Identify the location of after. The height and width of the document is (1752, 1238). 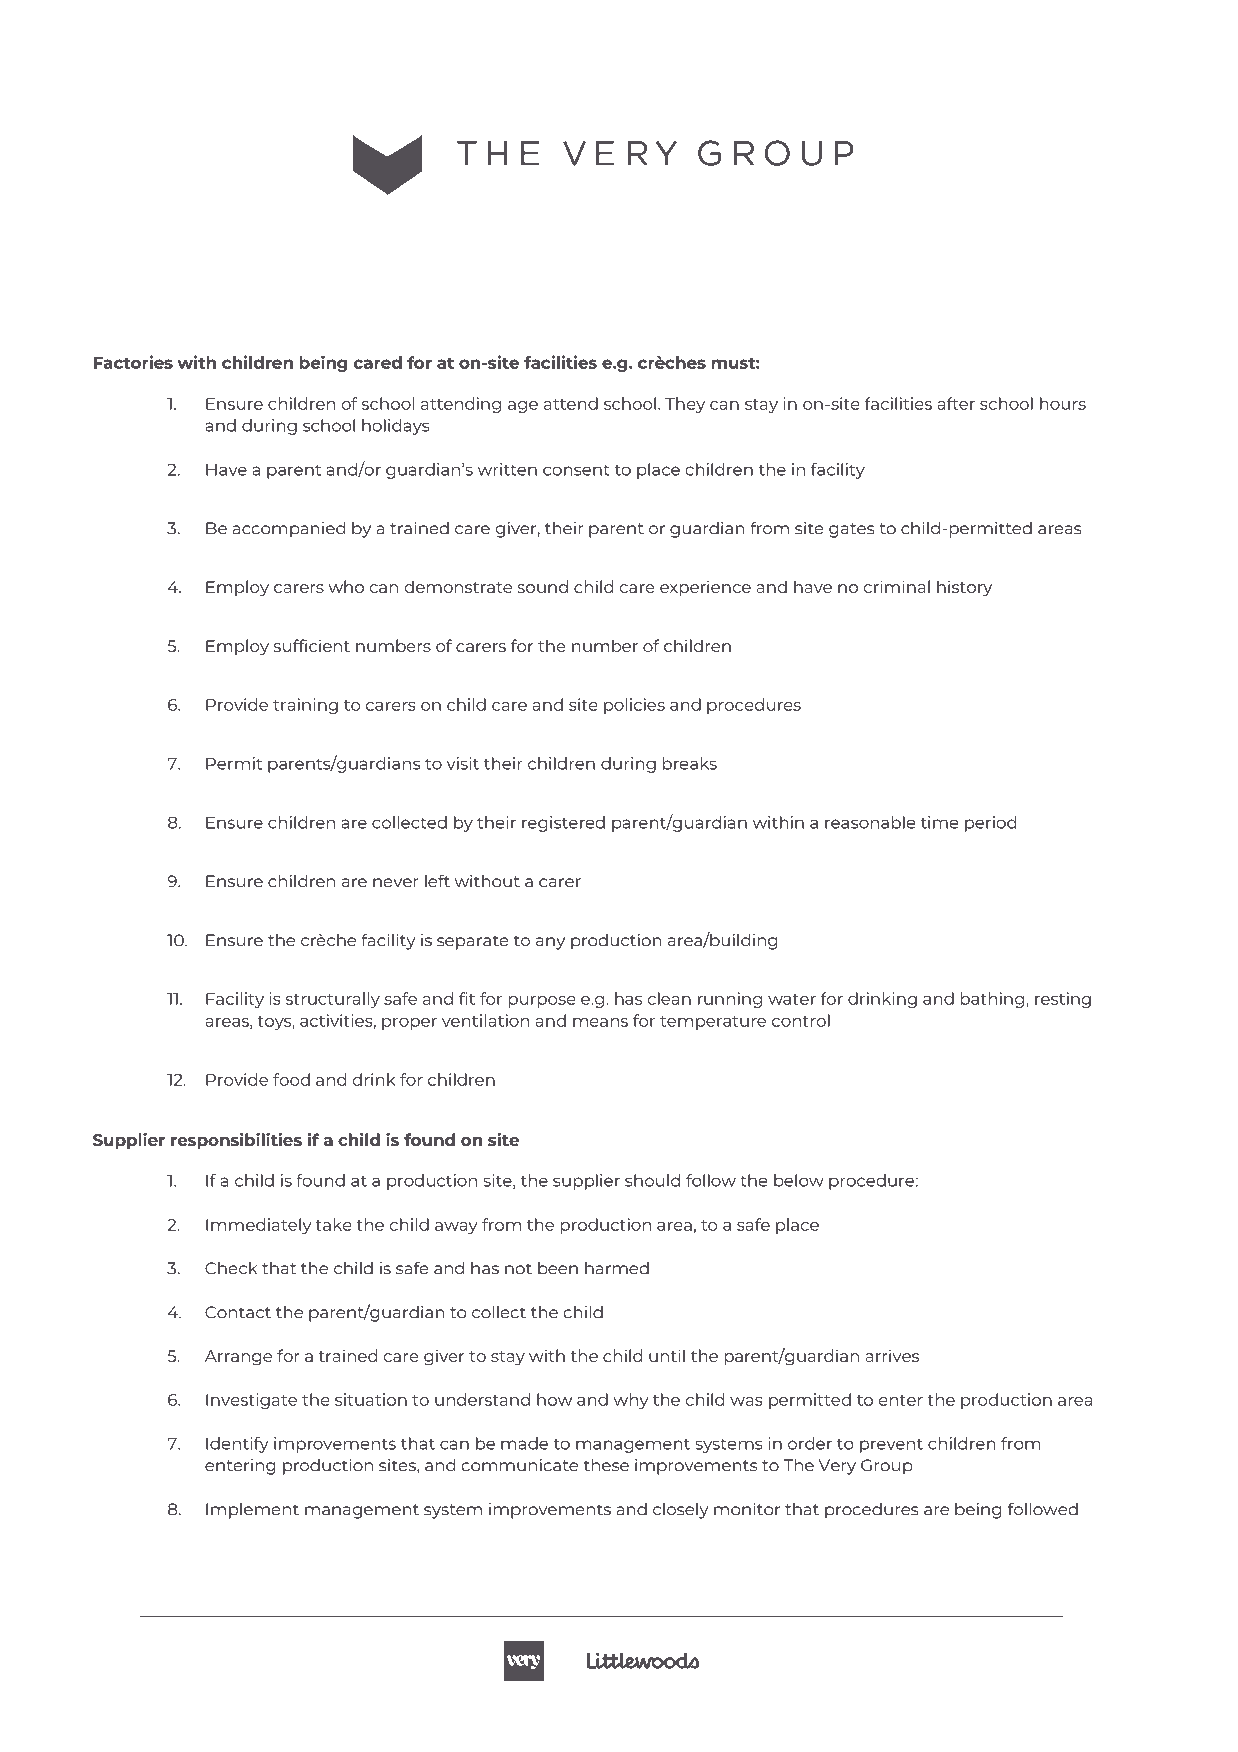
(956, 403).
